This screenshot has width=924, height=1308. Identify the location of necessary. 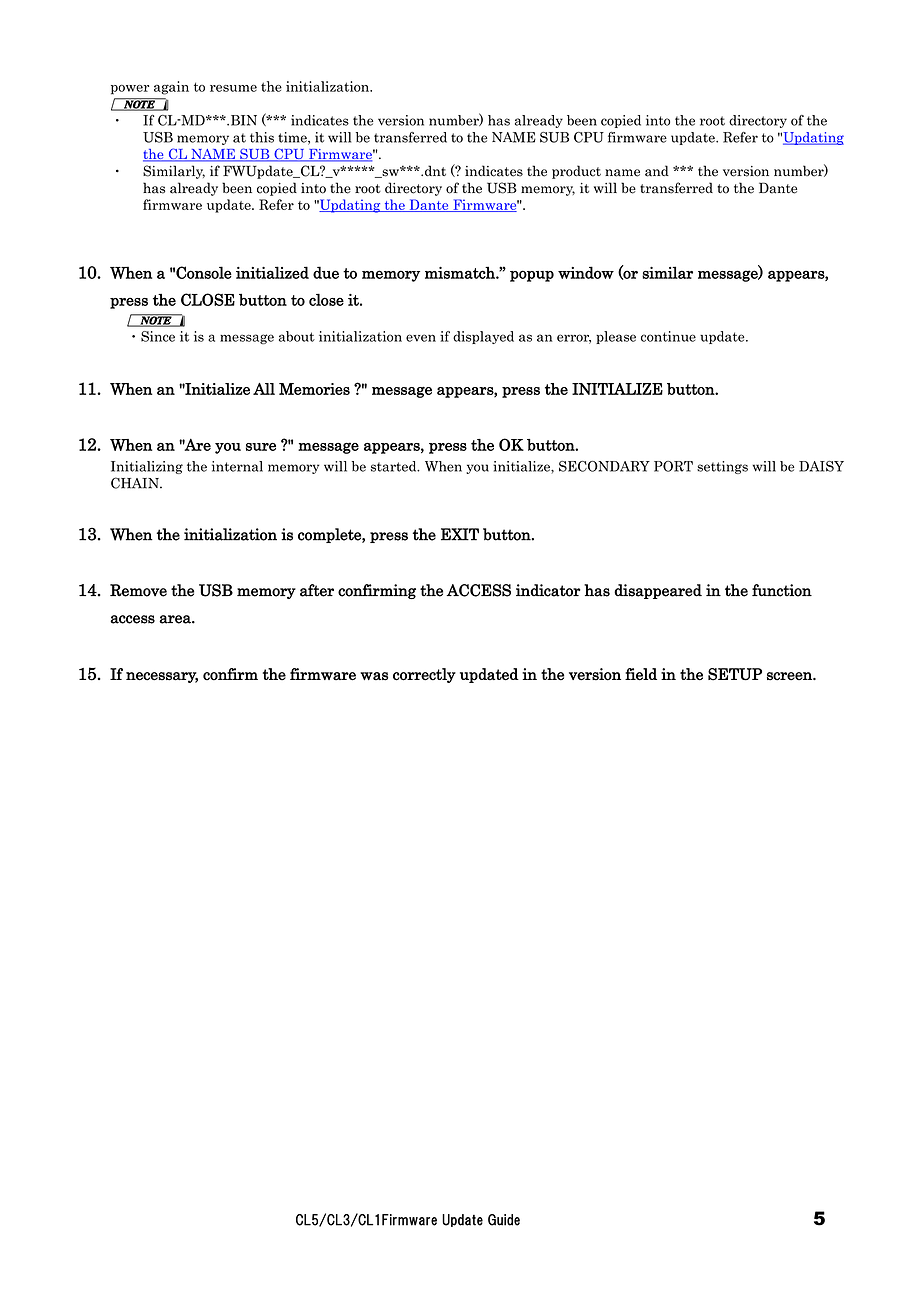
(162, 677).
